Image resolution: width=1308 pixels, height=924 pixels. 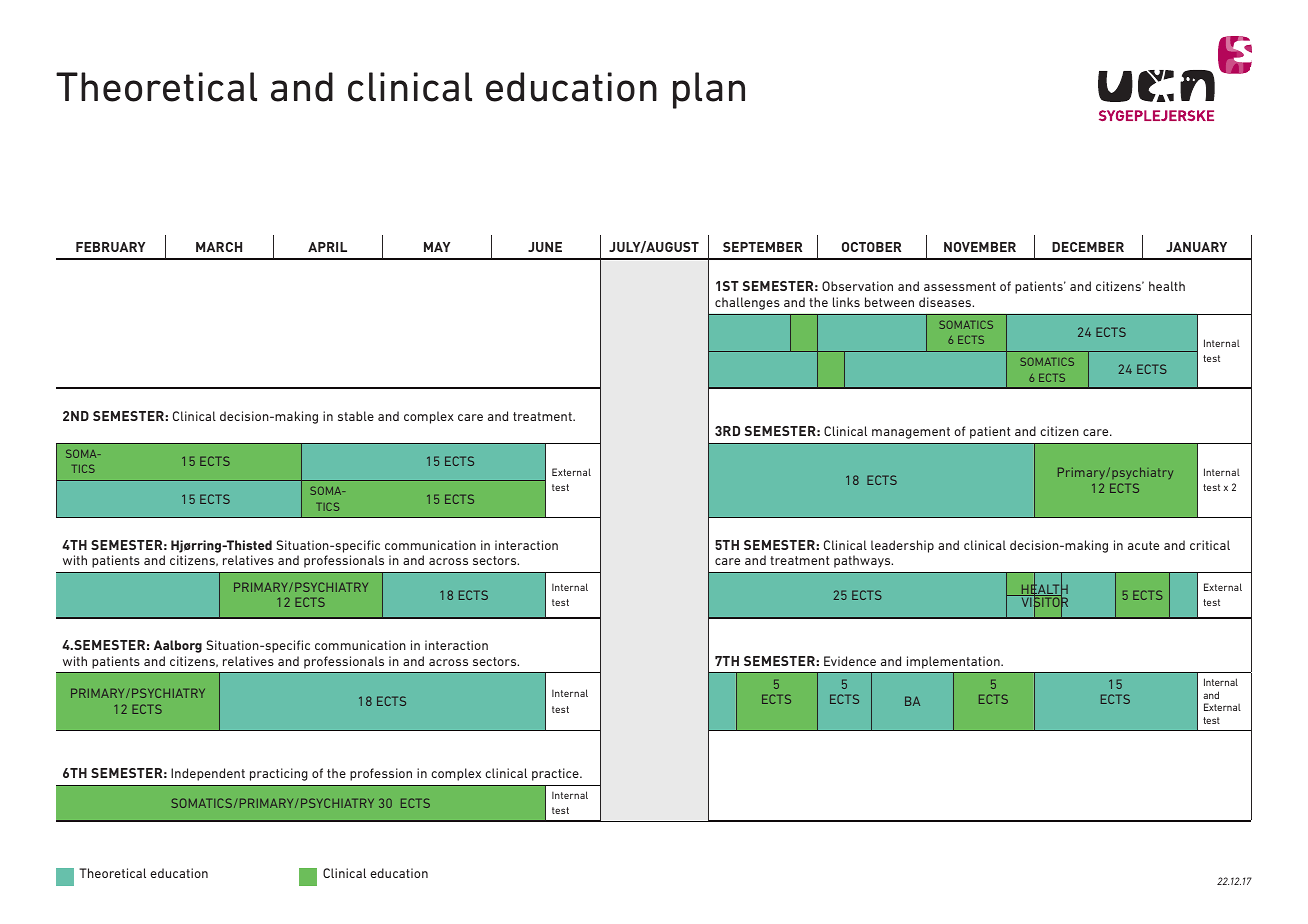 I want to click on acute, so click(x=1143, y=545).
